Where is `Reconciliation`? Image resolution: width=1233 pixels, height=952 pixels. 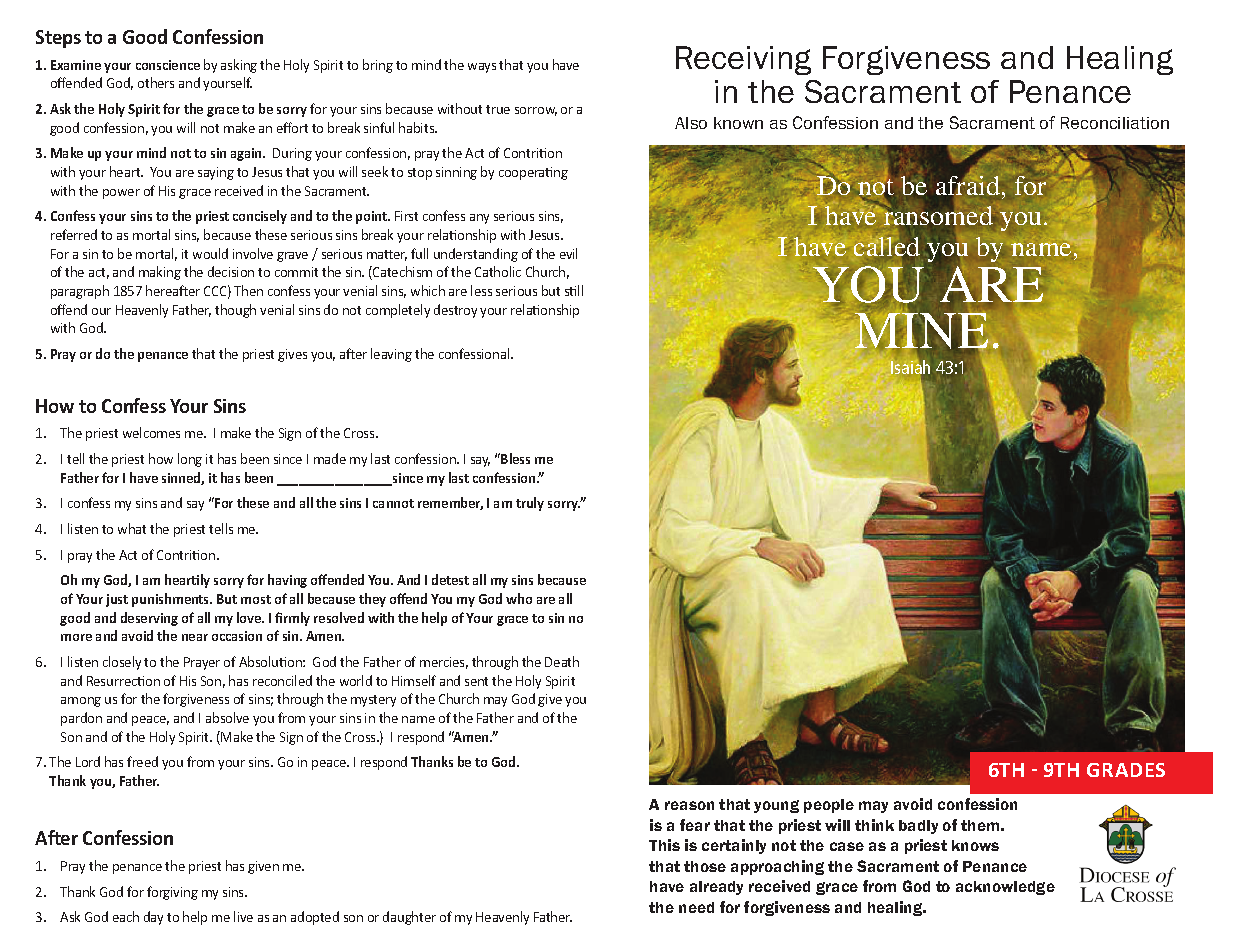 Reconciliation is located at coordinates (1115, 123).
